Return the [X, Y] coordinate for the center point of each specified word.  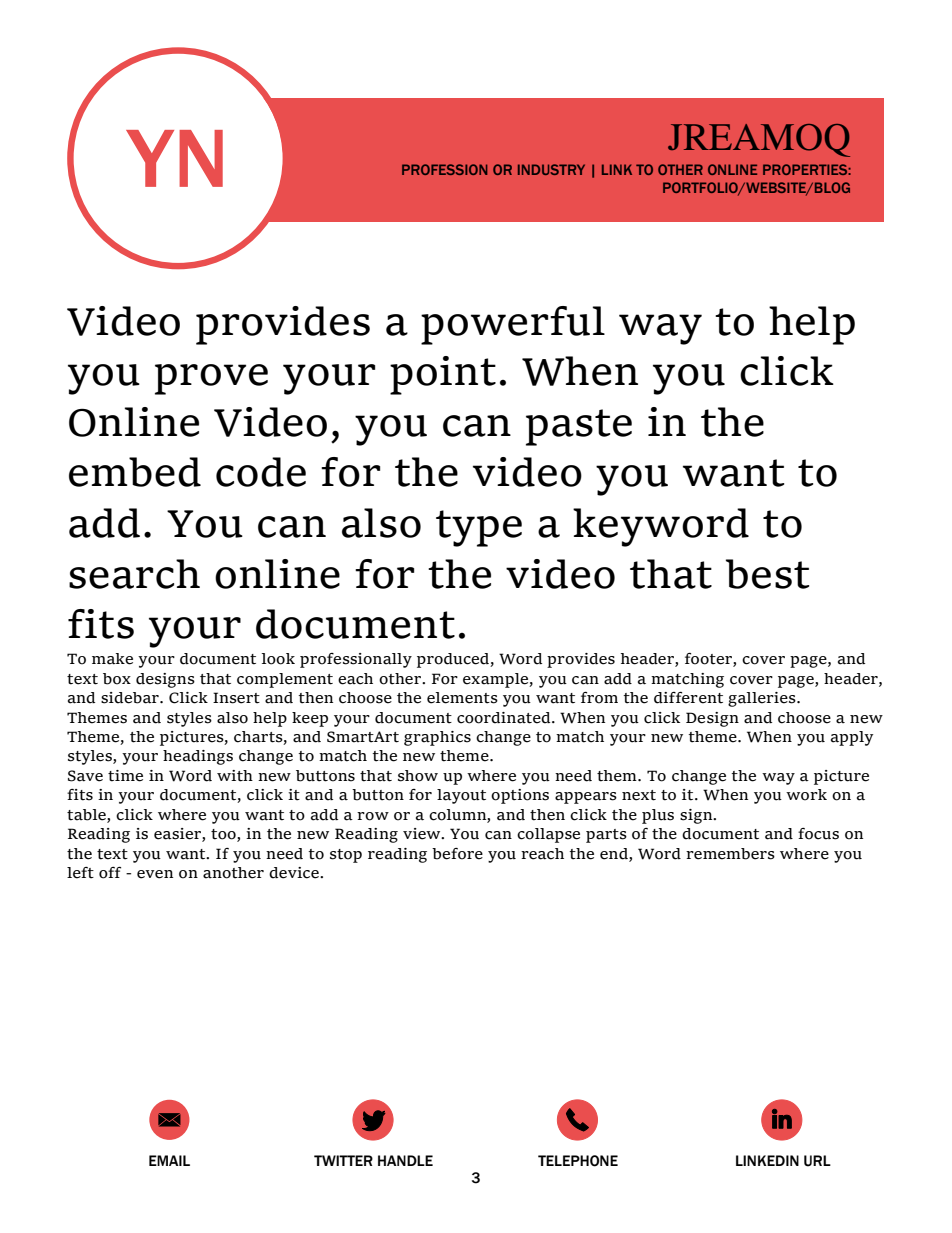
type [479, 528]
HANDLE [405, 1160]
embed [135, 472]
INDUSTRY [551, 169]
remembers [730, 854]
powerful [513, 325]
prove [211, 379]
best [767, 574]
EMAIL [169, 1160]
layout [461, 796]
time [125, 776]
